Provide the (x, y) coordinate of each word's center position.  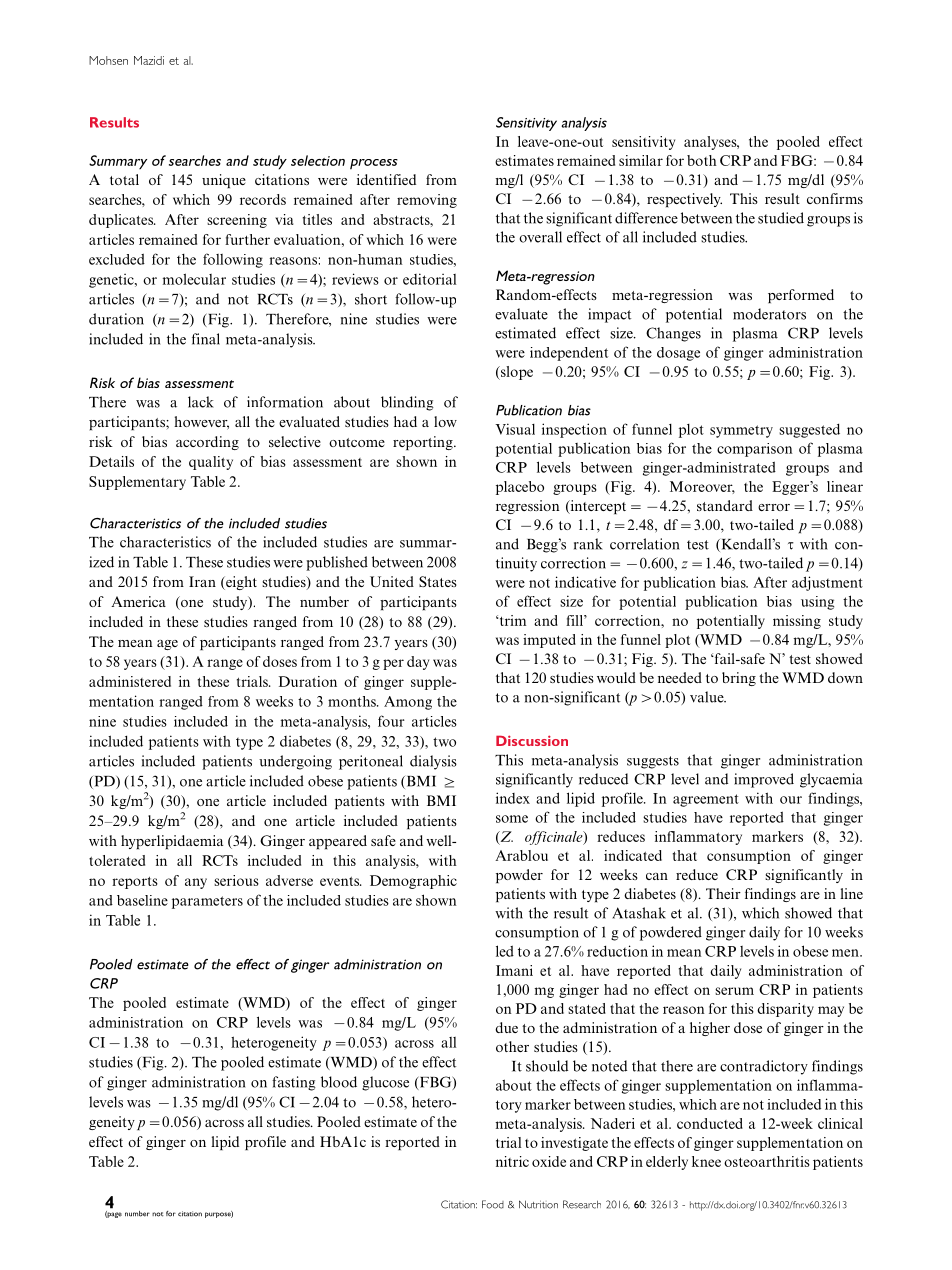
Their (723, 893)
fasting (294, 1083)
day (418, 663)
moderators (769, 314)
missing (797, 622)
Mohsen (108, 60)
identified (386, 179)
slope (515, 373)
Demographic (413, 882)
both (702, 160)
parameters (207, 902)
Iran (202, 581)
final (206, 339)
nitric (512, 1161)
